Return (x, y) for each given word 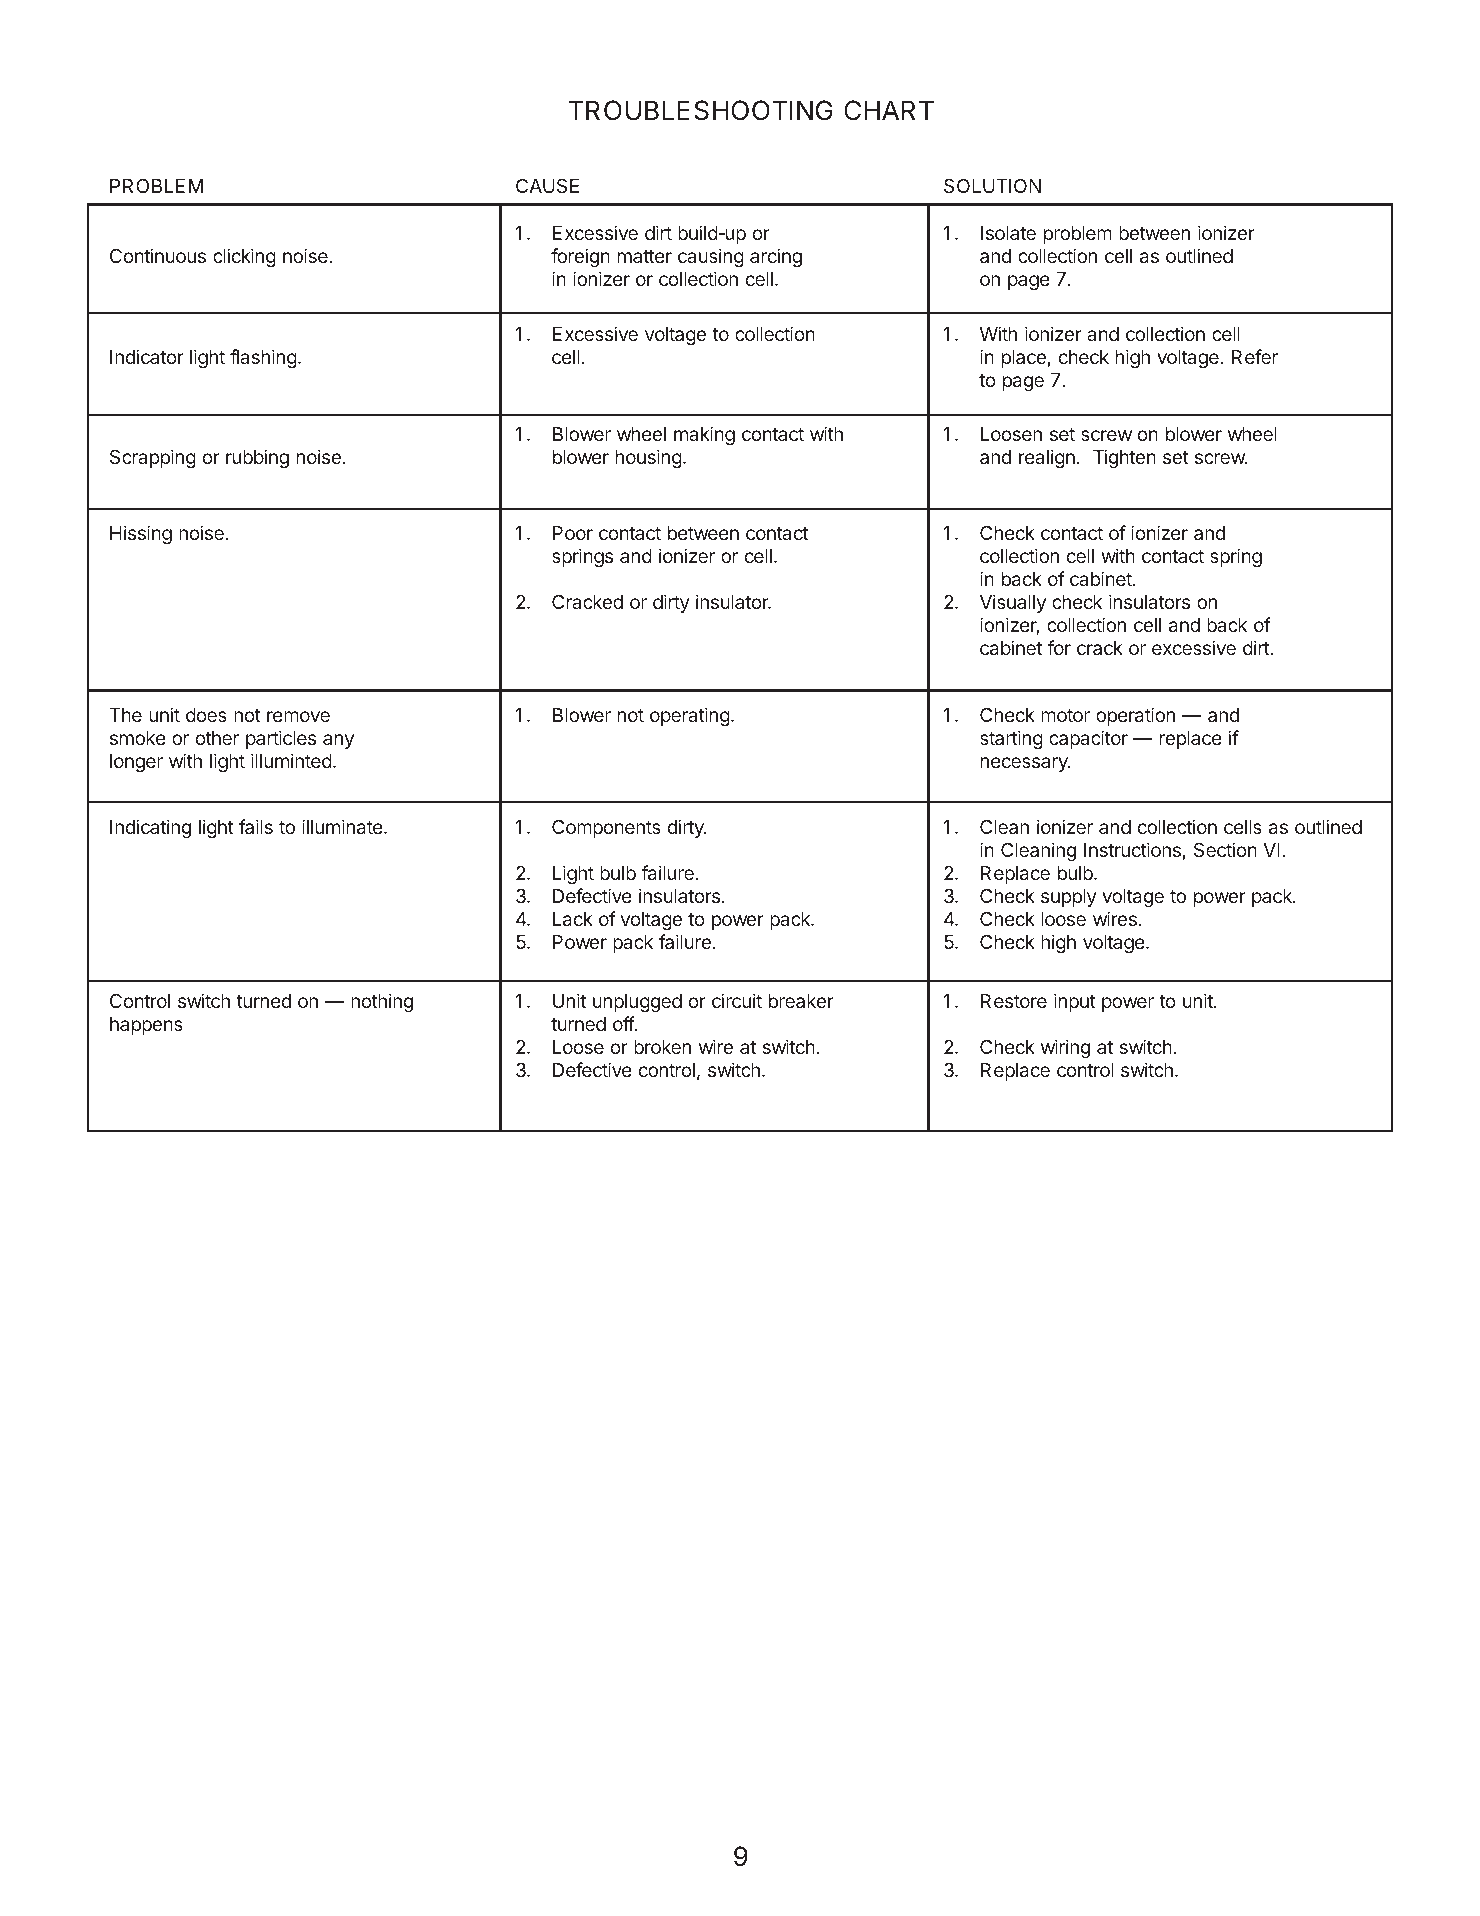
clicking (244, 257)
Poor (573, 533)
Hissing (141, 534)
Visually (1013, 603)
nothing (382, 1002)
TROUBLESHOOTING (701, 110)
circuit (737, 1000)
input (1075, 1002)
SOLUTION (992, 185)
